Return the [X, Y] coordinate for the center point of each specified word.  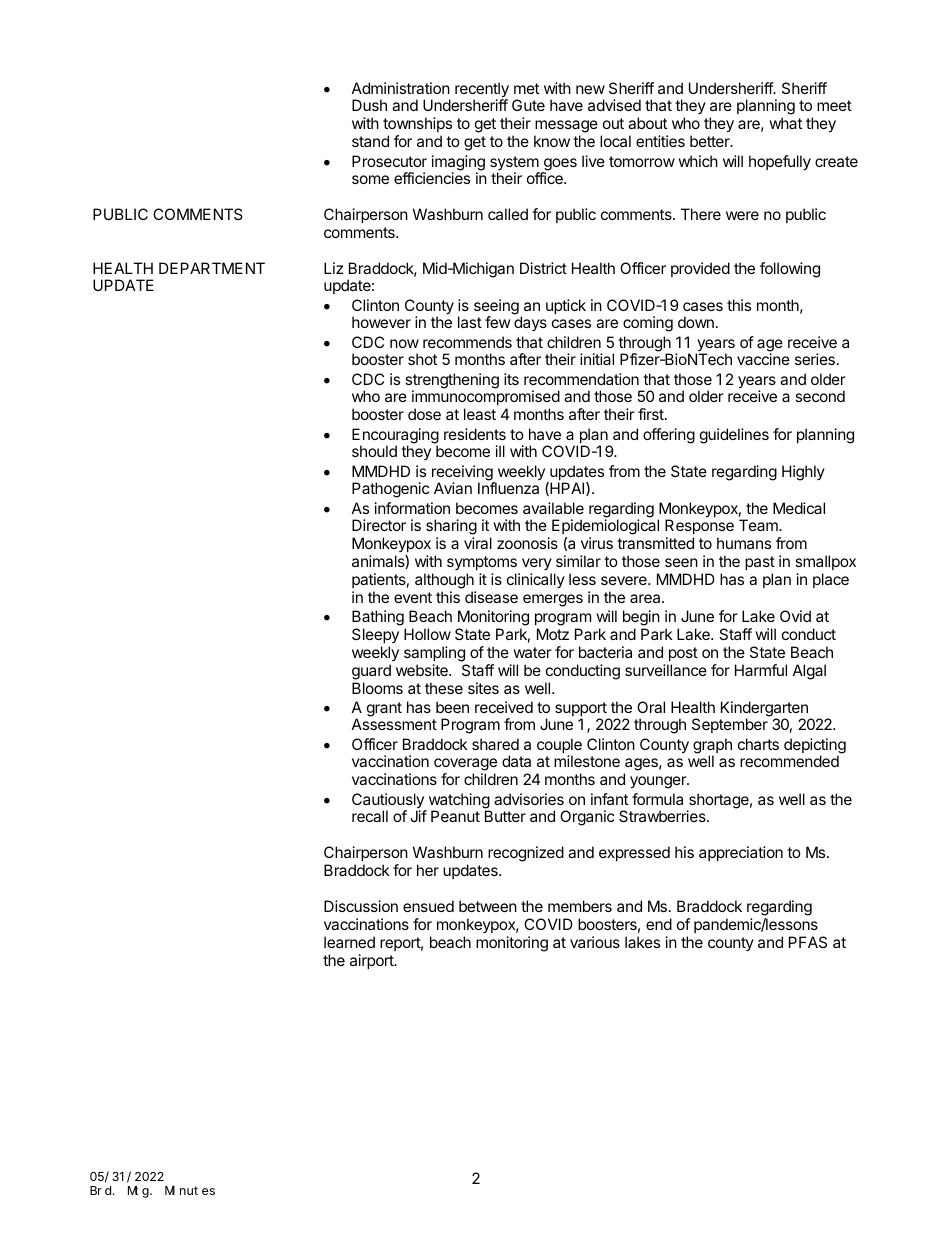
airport [373, 961]
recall [370, 816]
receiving [463, 474]
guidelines [734, 436]
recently [482, 91]
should [374, 451]
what [785, 123]
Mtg [139, 1192]
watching [458, 802]
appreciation [741, 853]
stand [370, 141]
